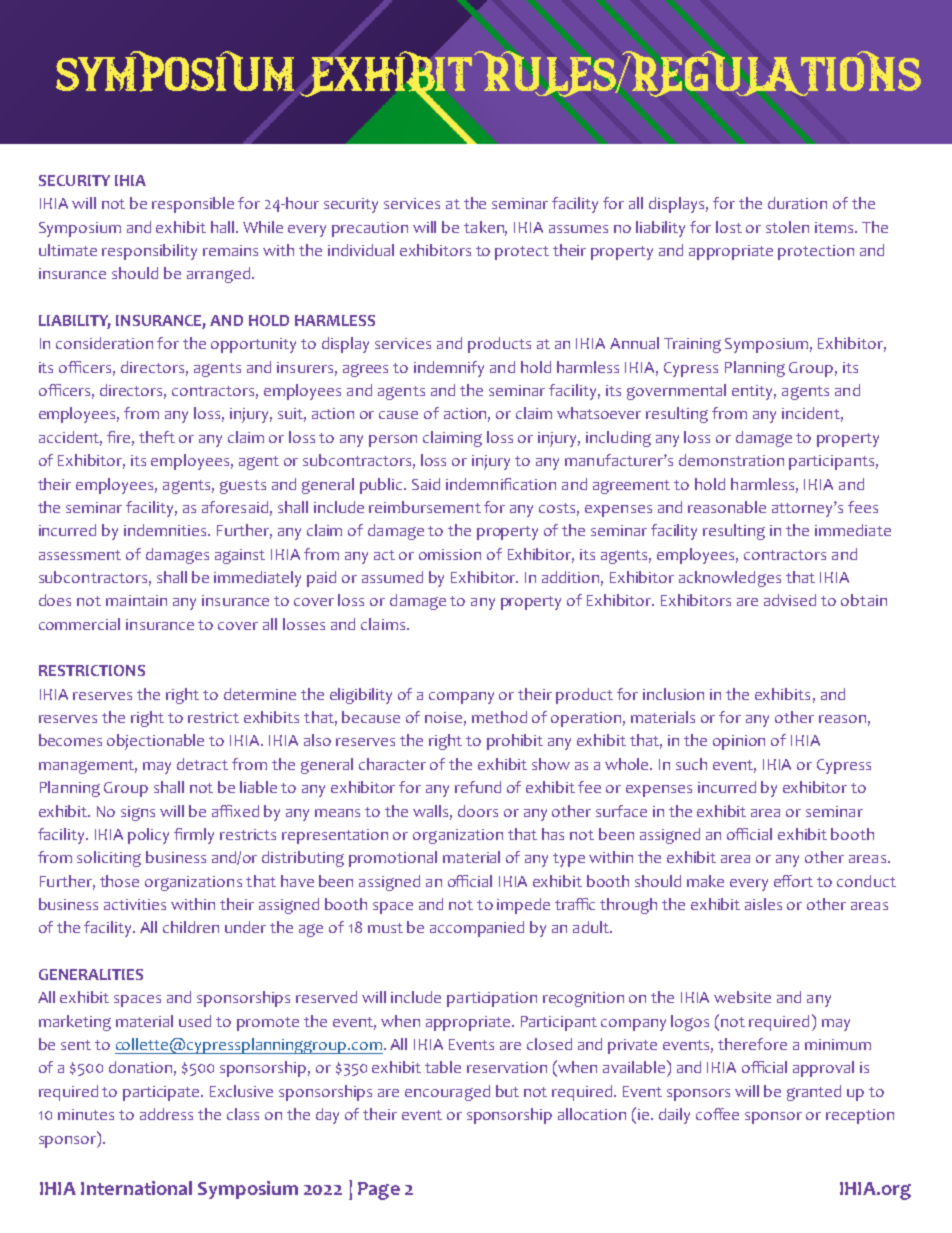  Describe the element at coordinates (477, 929) in the screenshot. I see `accompanied` at that location.
